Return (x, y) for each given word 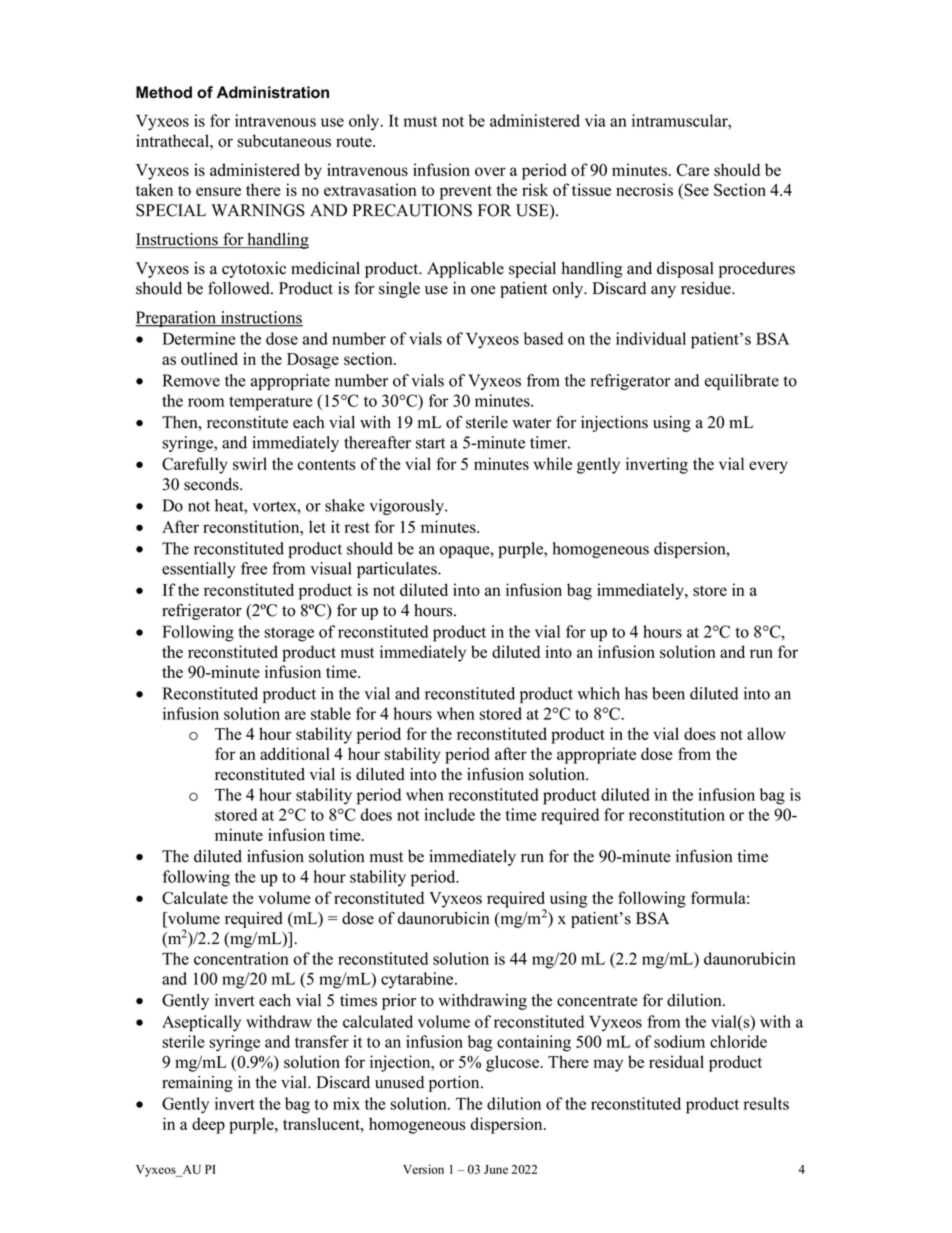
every (768, 467)
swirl (250, 463)
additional (295, 753)
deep (208, 1125)
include (449, 814)
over (490, 171)
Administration (273, 92)
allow (766, 733)
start (430, 443)
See (695, 191)
